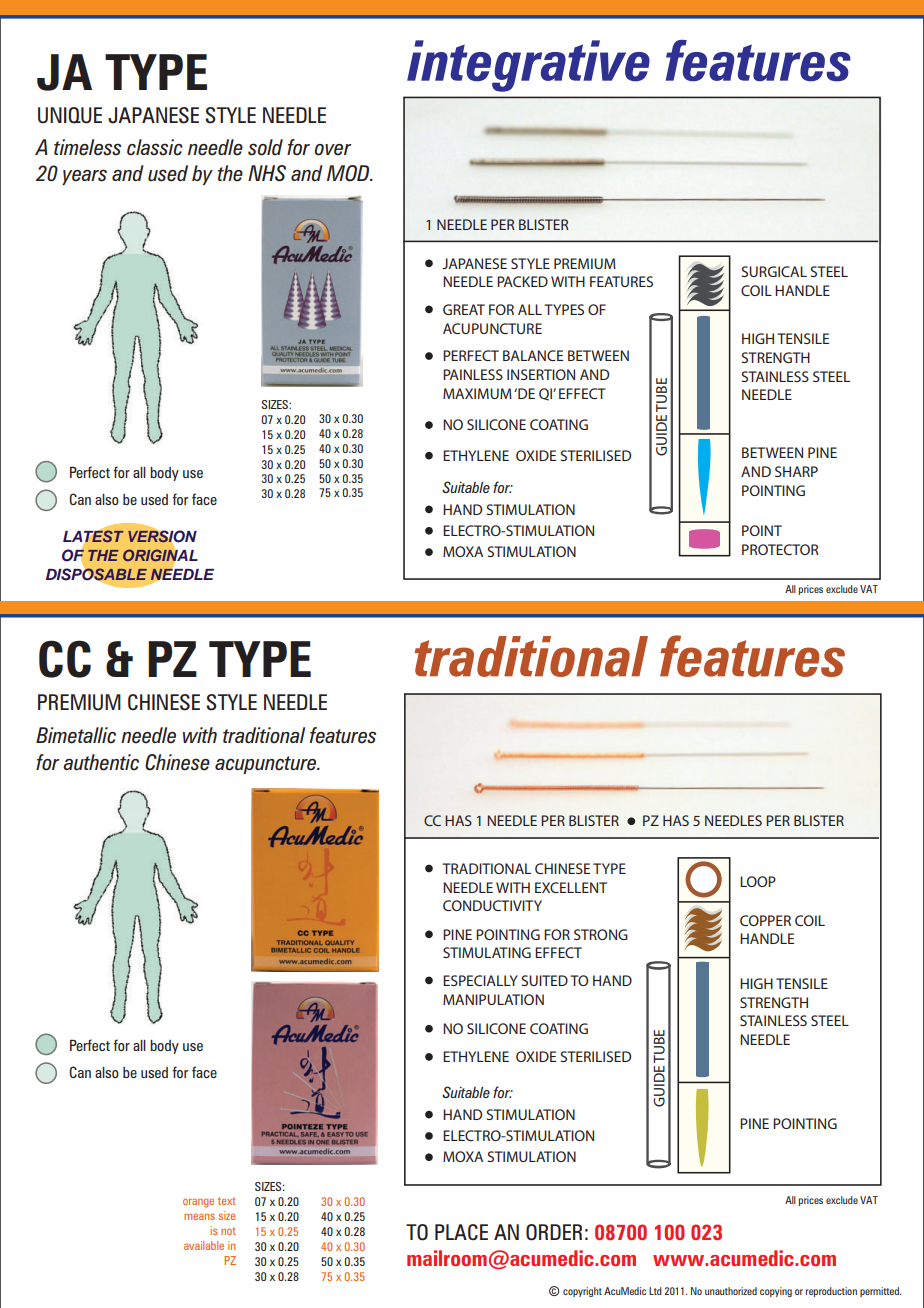 Image resolution: width=924 pixels, height=1308 pixels. What do you see at coordinates (780, 549) in the image?
I see `PROTECTOR` at bounding box center [780, 549].
